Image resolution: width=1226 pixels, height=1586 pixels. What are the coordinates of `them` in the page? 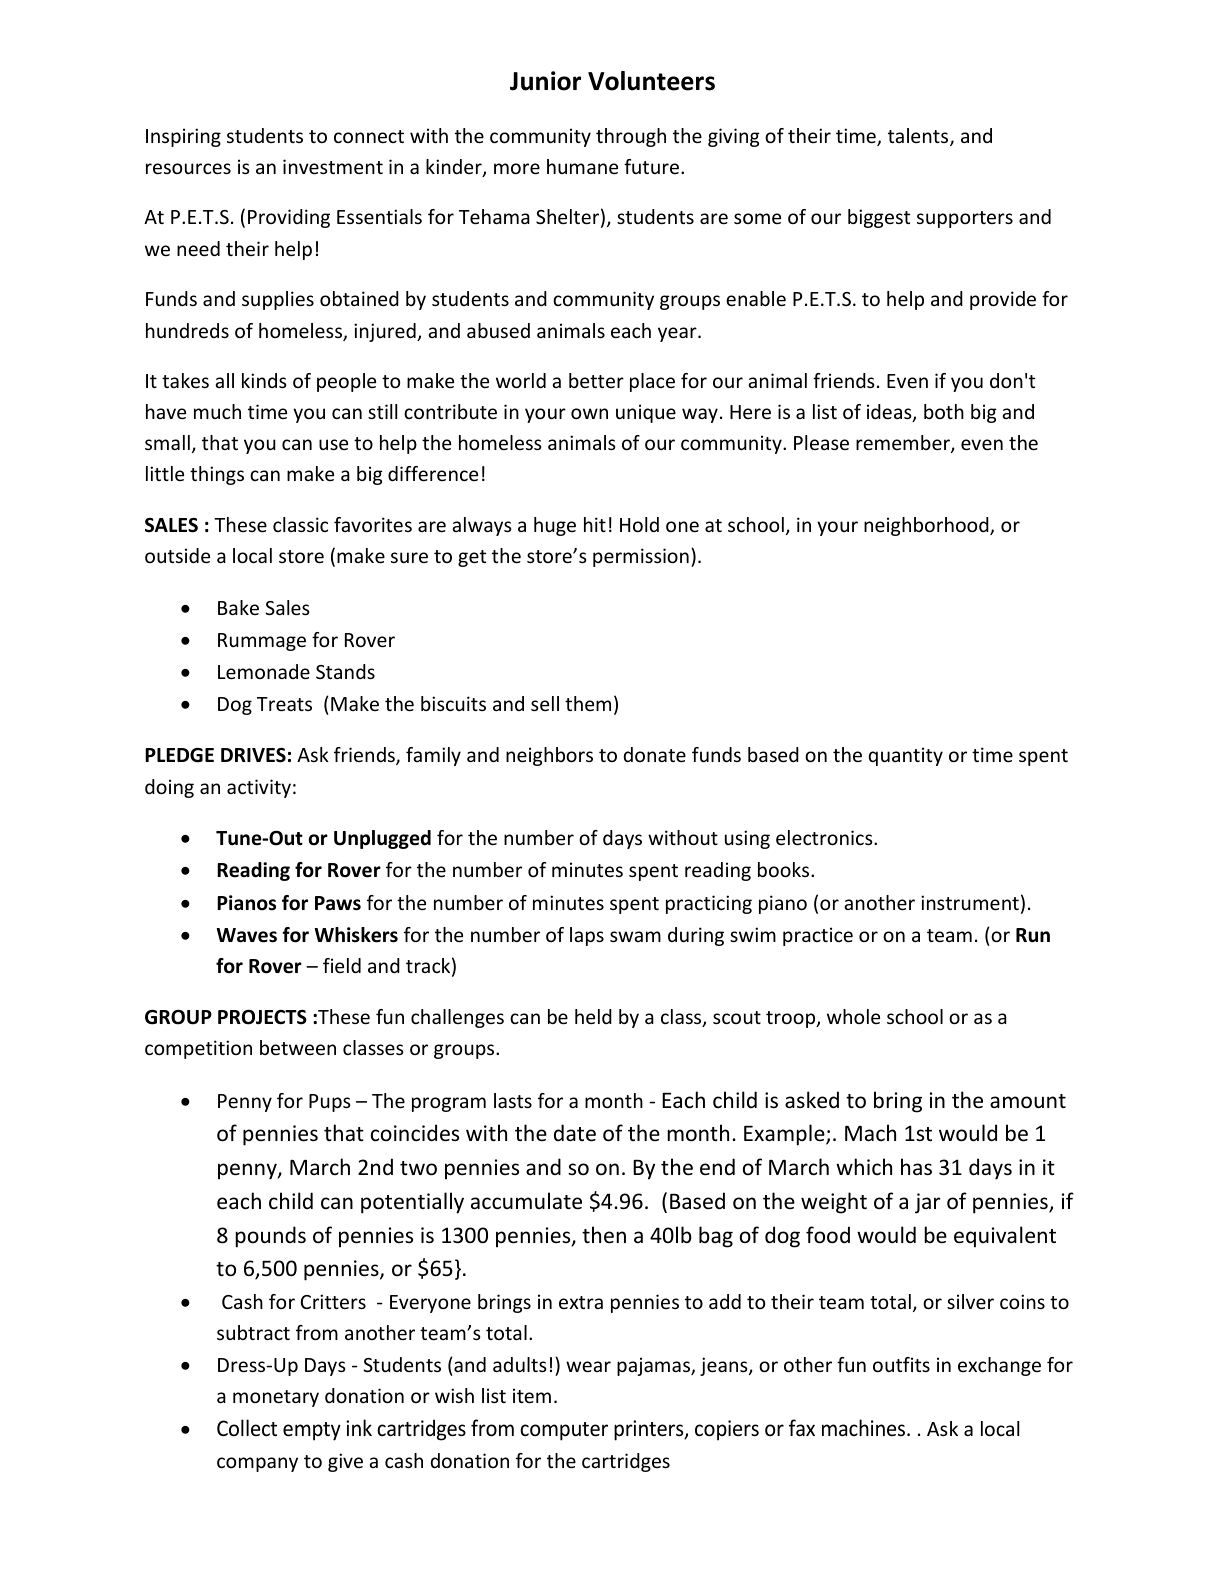 It's located at (588, 703).
